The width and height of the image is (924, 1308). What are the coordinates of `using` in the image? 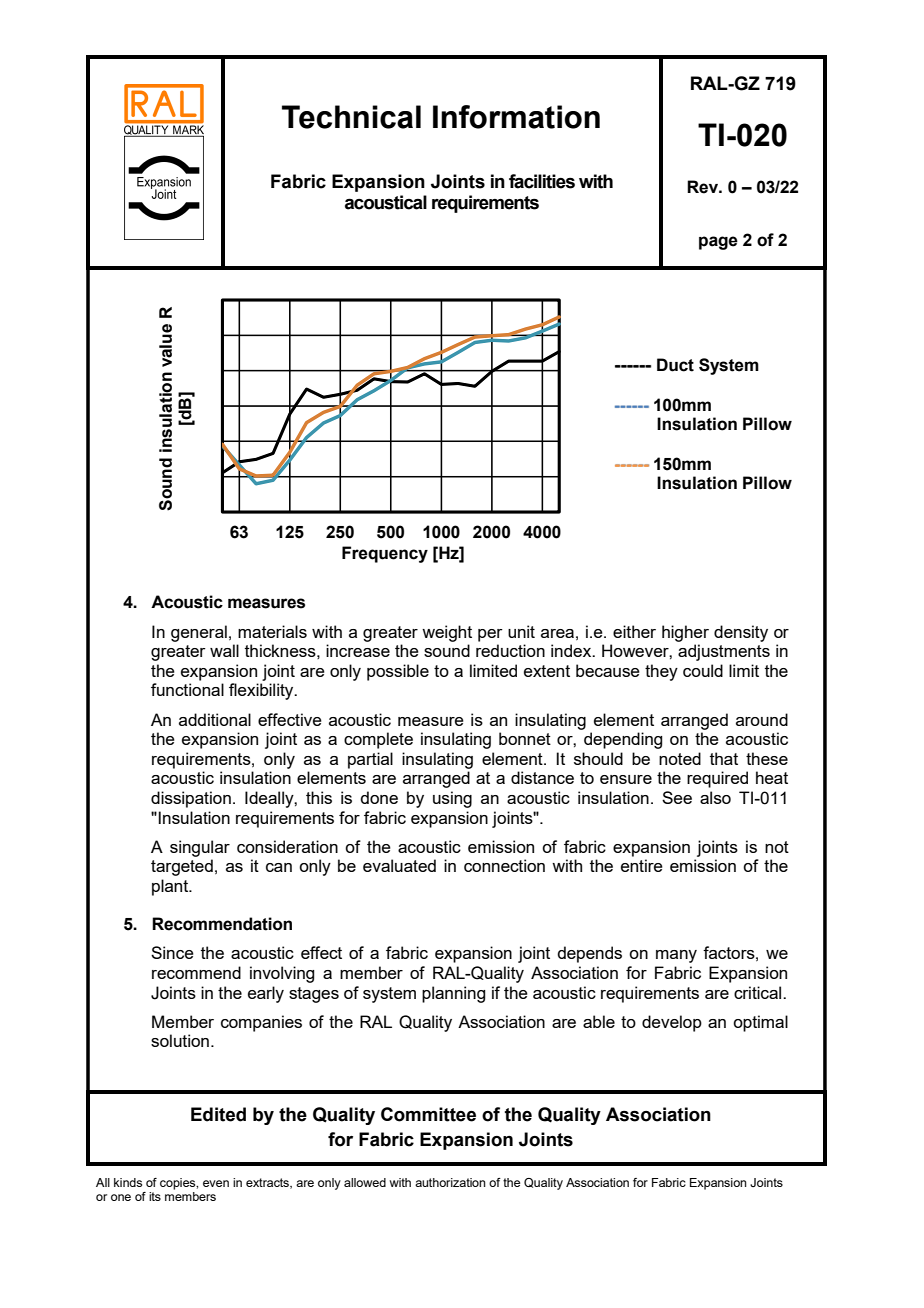 It's located at (452, 799).
